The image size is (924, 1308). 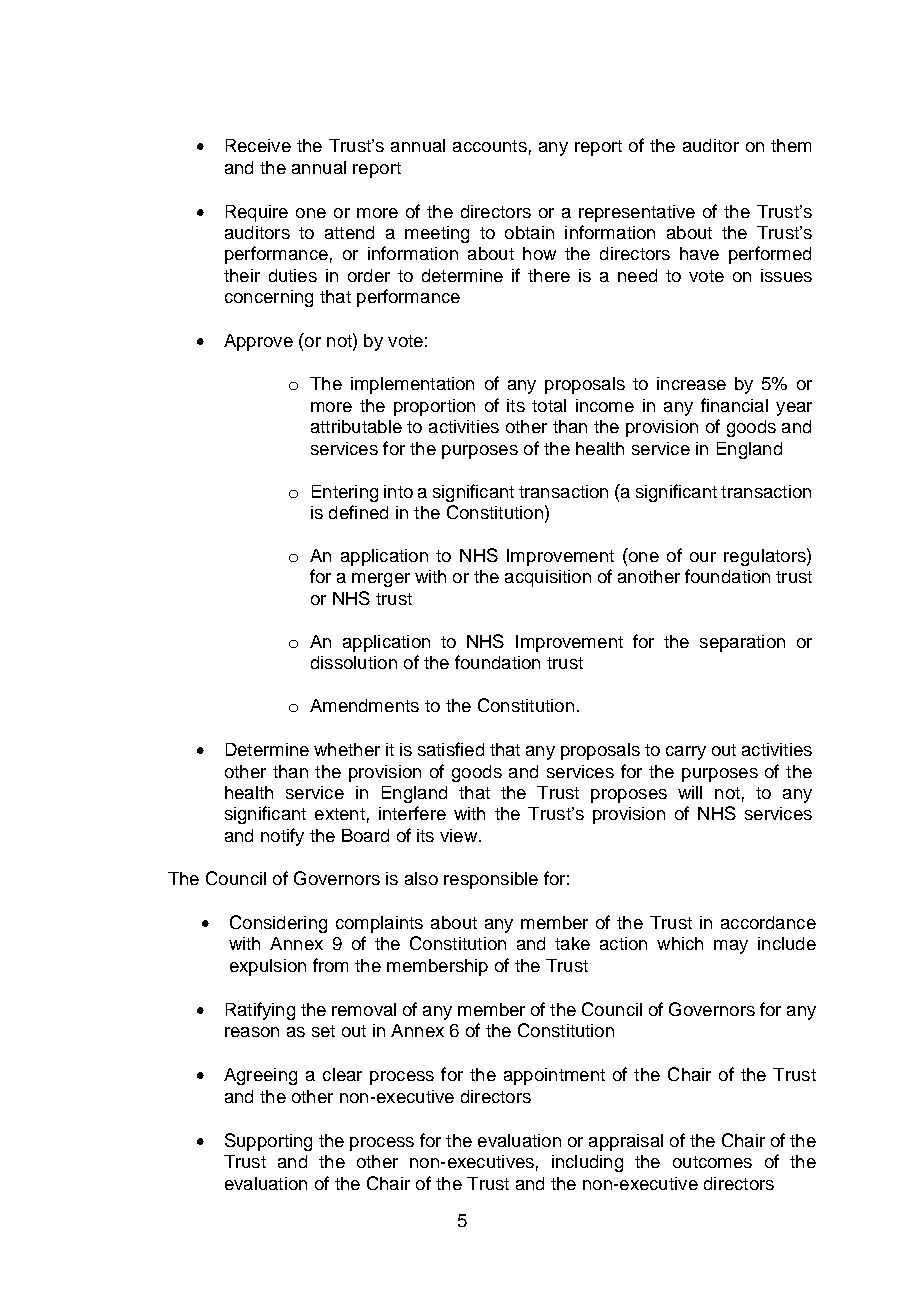 What do you see at coordinates (490, 146) in the screenshot?
I see `accounts` at bounding box center [490, 146].
